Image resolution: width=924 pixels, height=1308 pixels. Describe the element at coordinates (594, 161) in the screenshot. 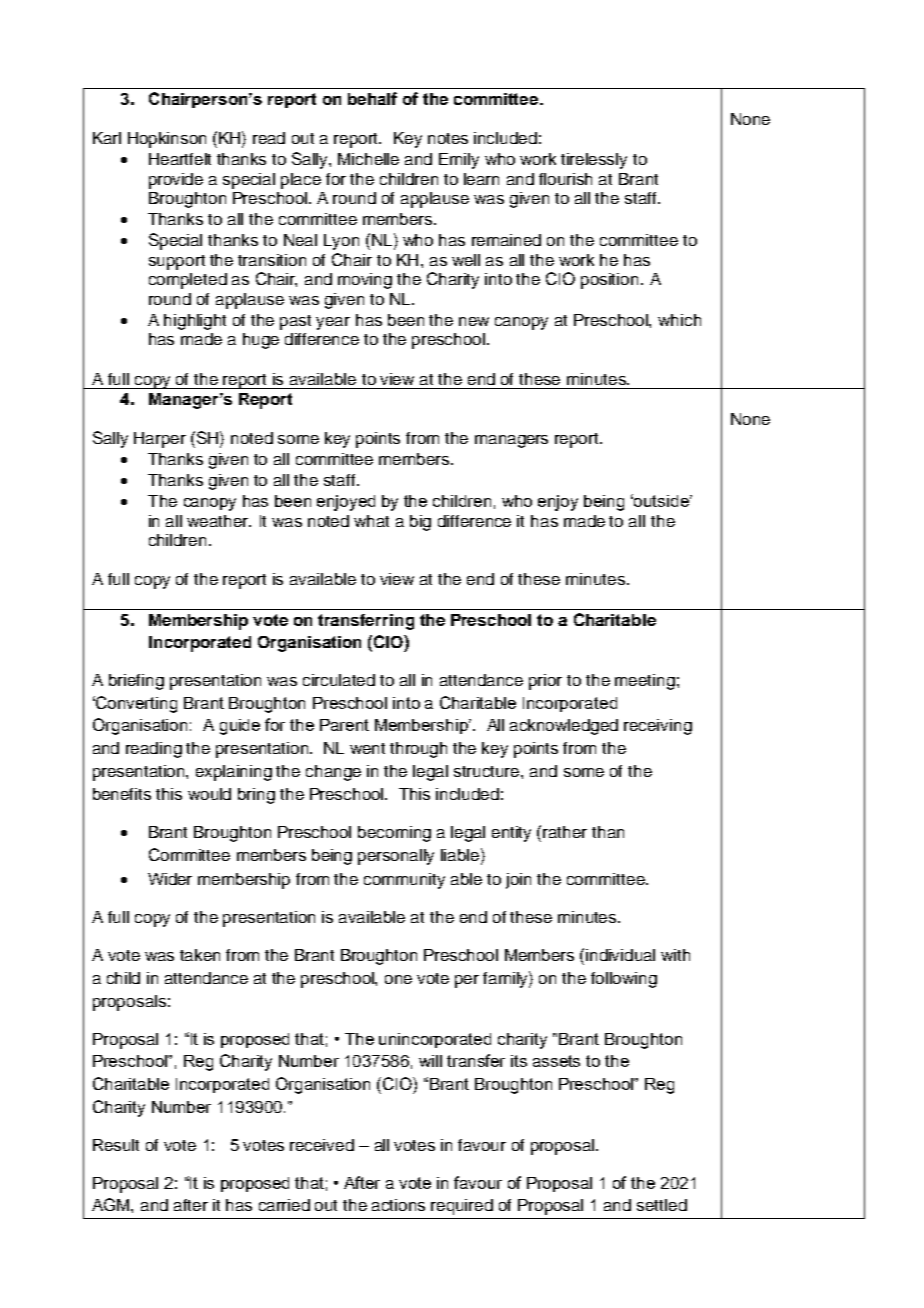

I see `tirelessly` at that location.
